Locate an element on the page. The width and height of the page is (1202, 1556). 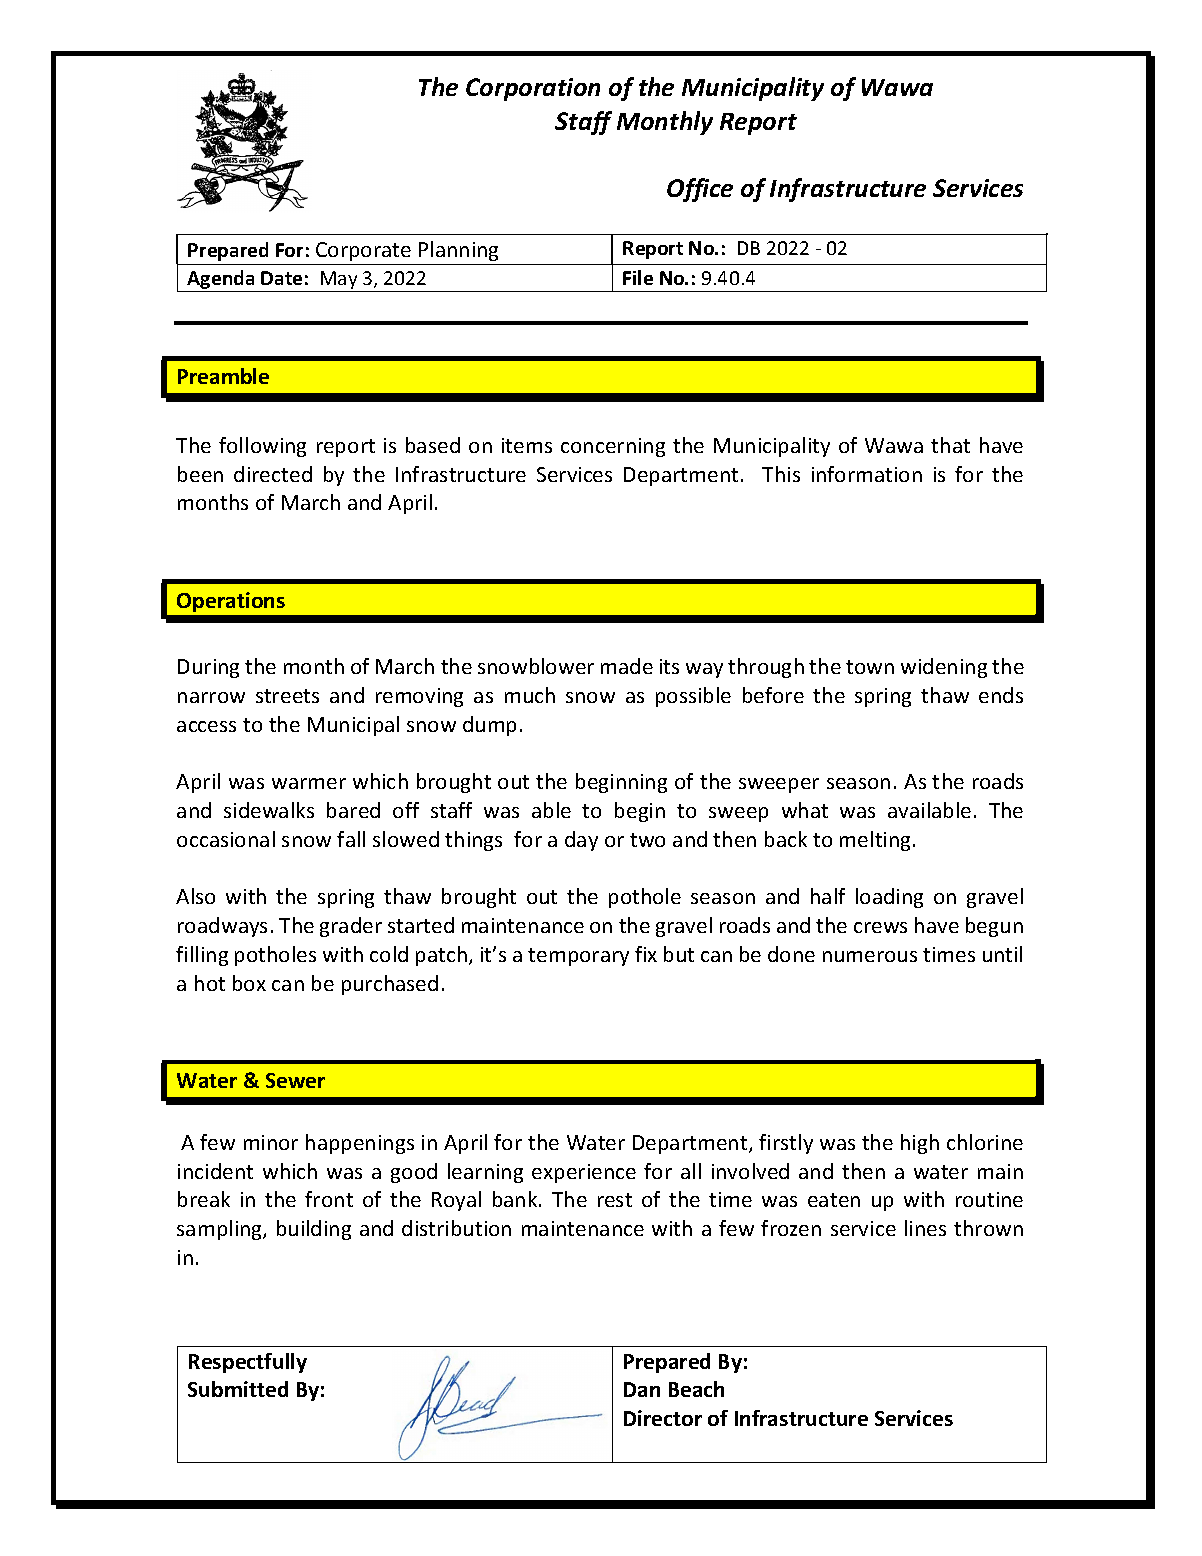
Corporation is located at coordinates (533, 89).
